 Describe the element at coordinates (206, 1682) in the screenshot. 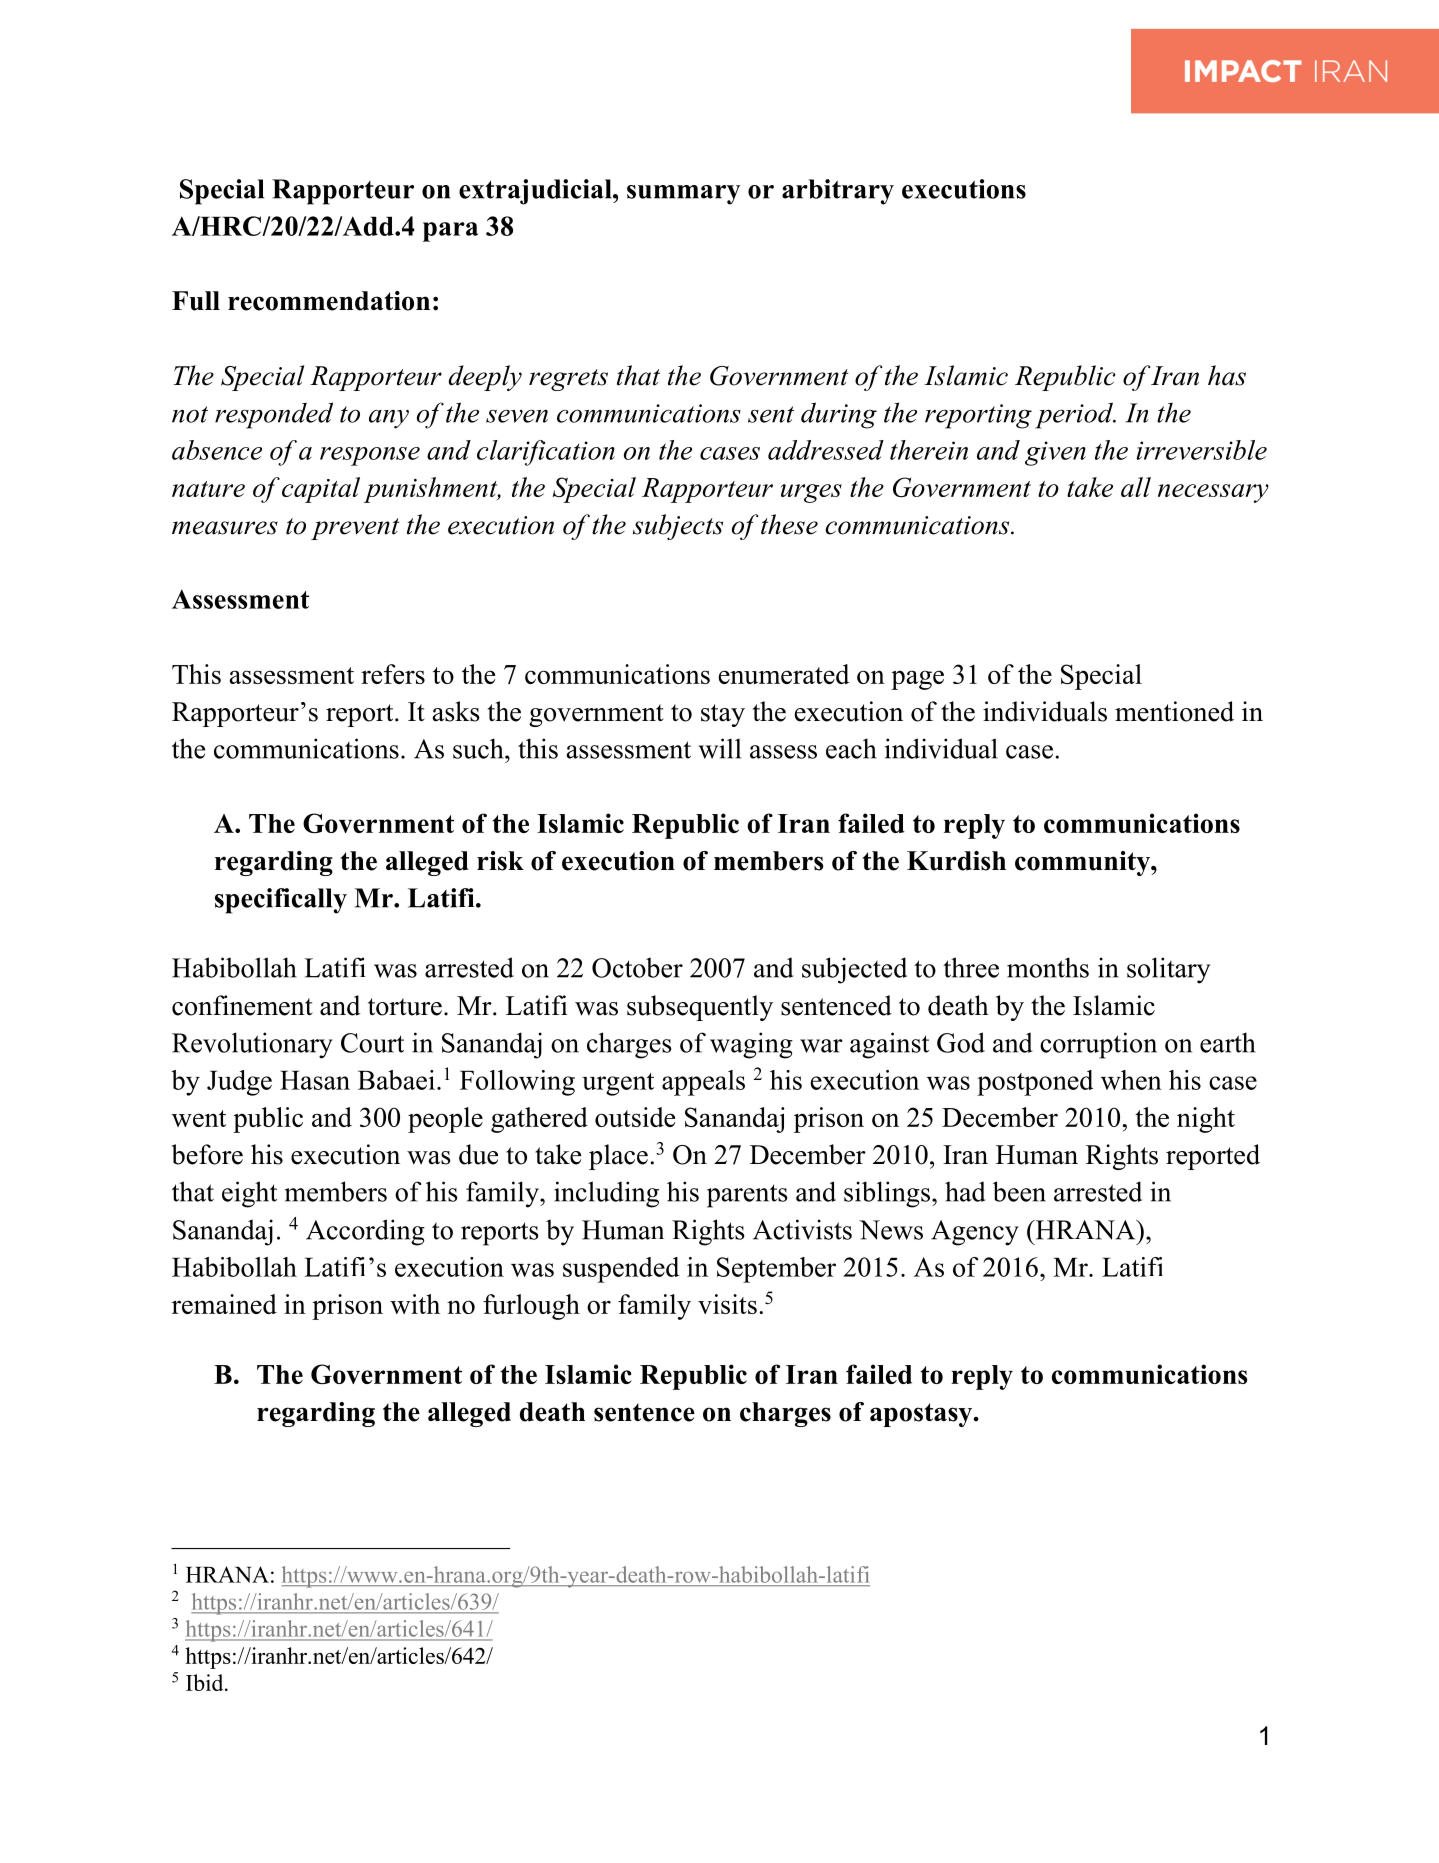

I see `Ibid` at that location.
